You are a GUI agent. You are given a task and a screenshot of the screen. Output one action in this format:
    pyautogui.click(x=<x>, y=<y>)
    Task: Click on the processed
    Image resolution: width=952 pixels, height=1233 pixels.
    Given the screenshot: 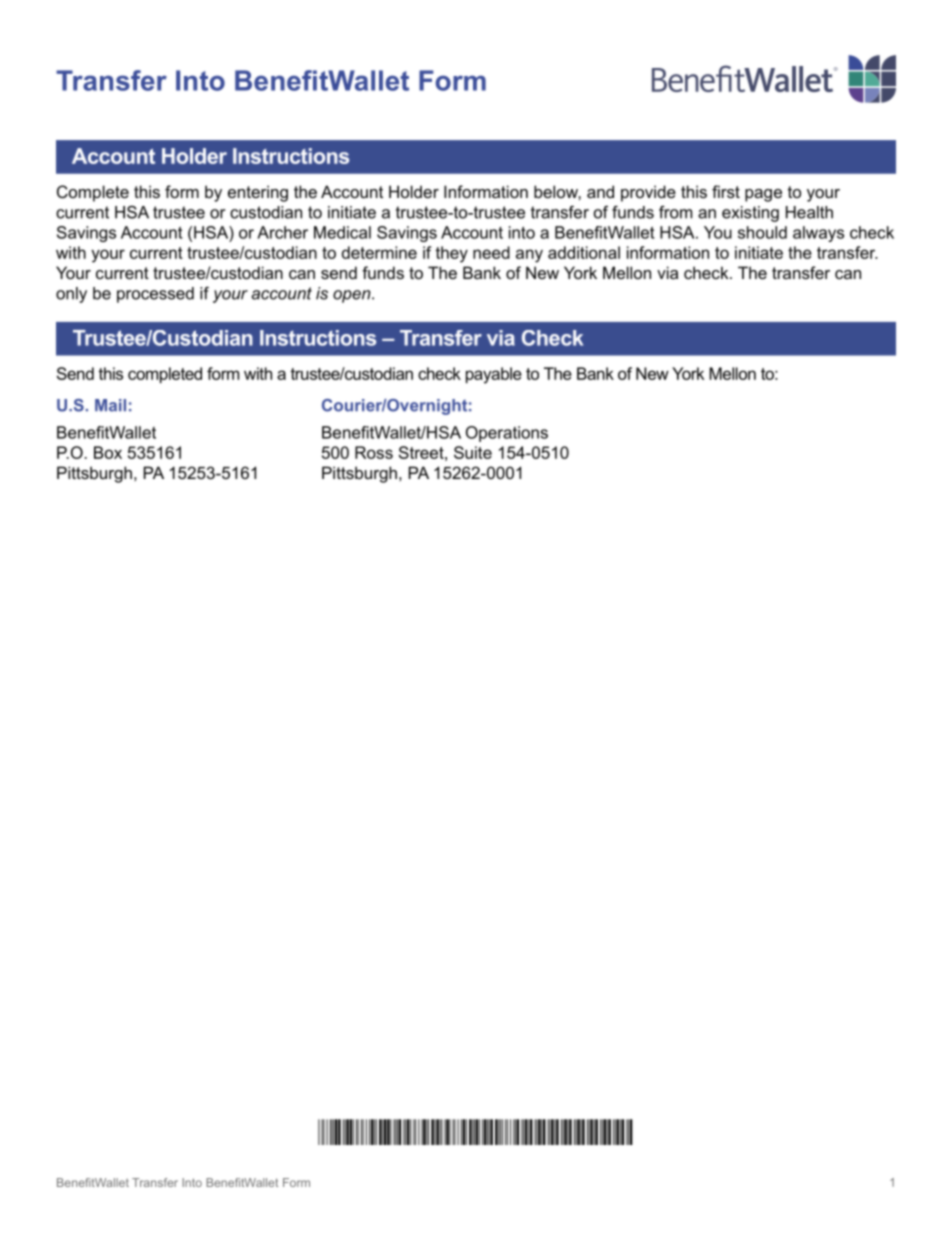 What is the action you would take?
    pyautogui.click(x=155, y=295)
